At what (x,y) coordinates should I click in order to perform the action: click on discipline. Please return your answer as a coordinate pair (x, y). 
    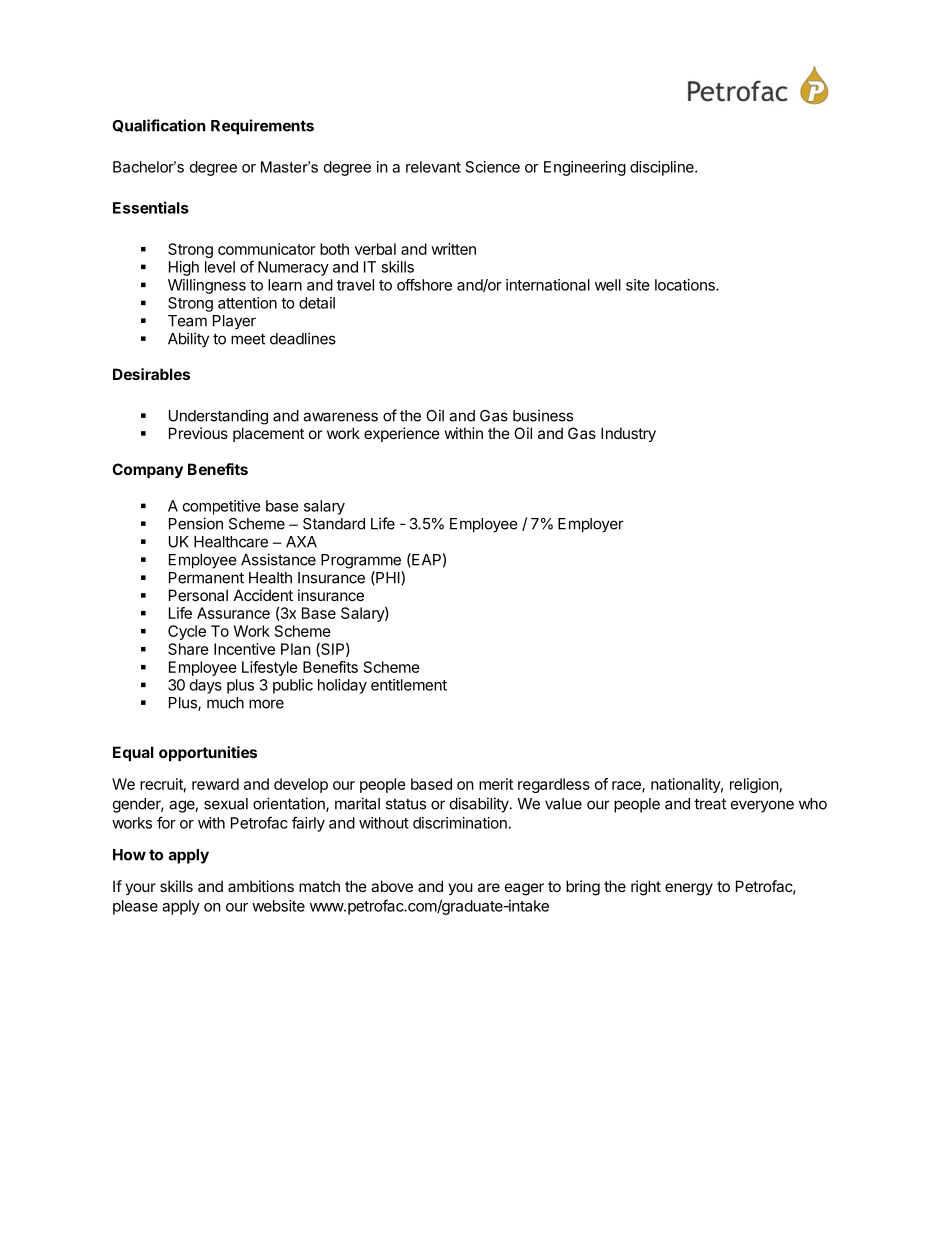
    Looking at the image, I should click on (663, 168).
